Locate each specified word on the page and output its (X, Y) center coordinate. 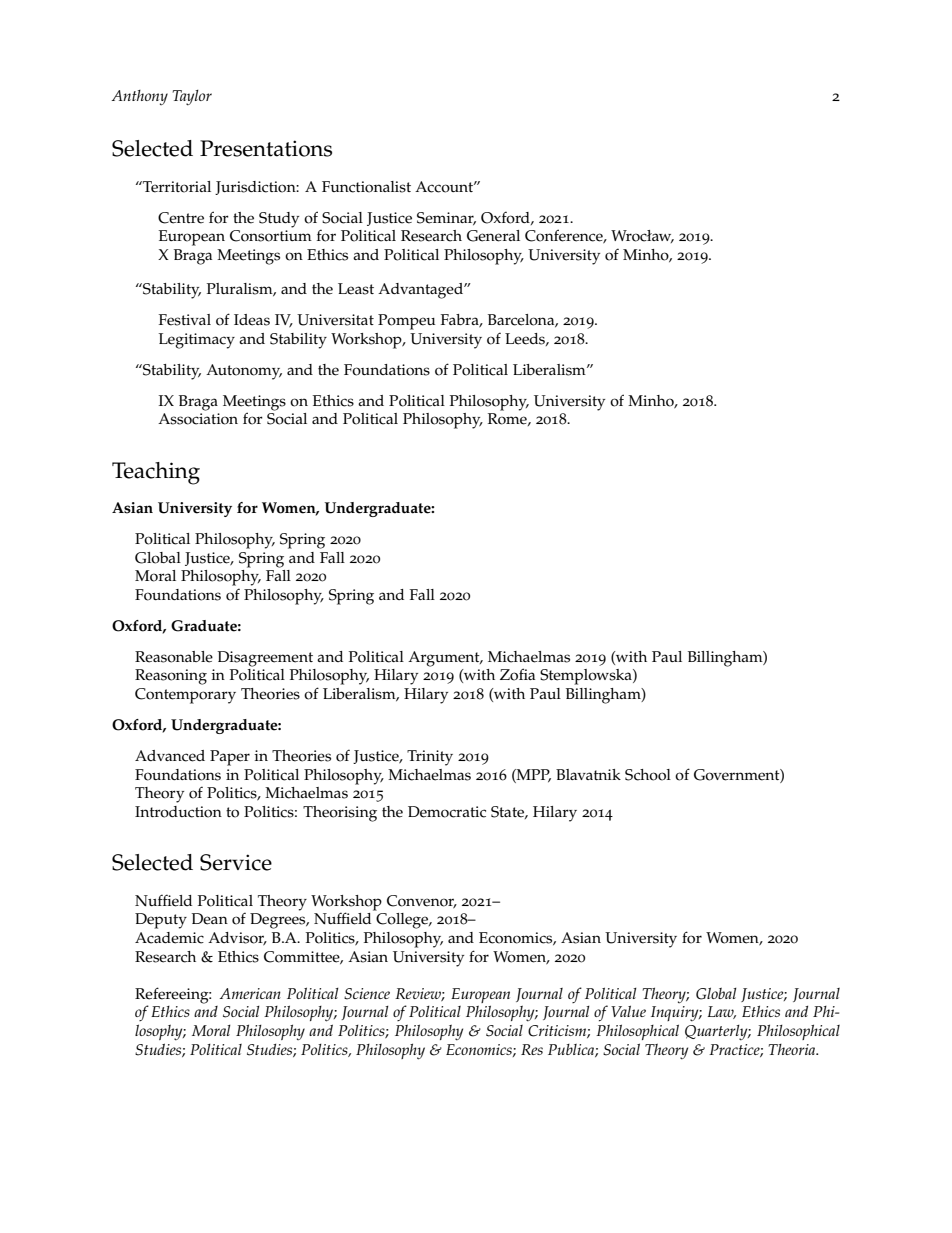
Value (628, 1011)
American (250, 993)
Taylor (192, 98)
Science (367, 994)
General (493, 236)
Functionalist (366, 187)
